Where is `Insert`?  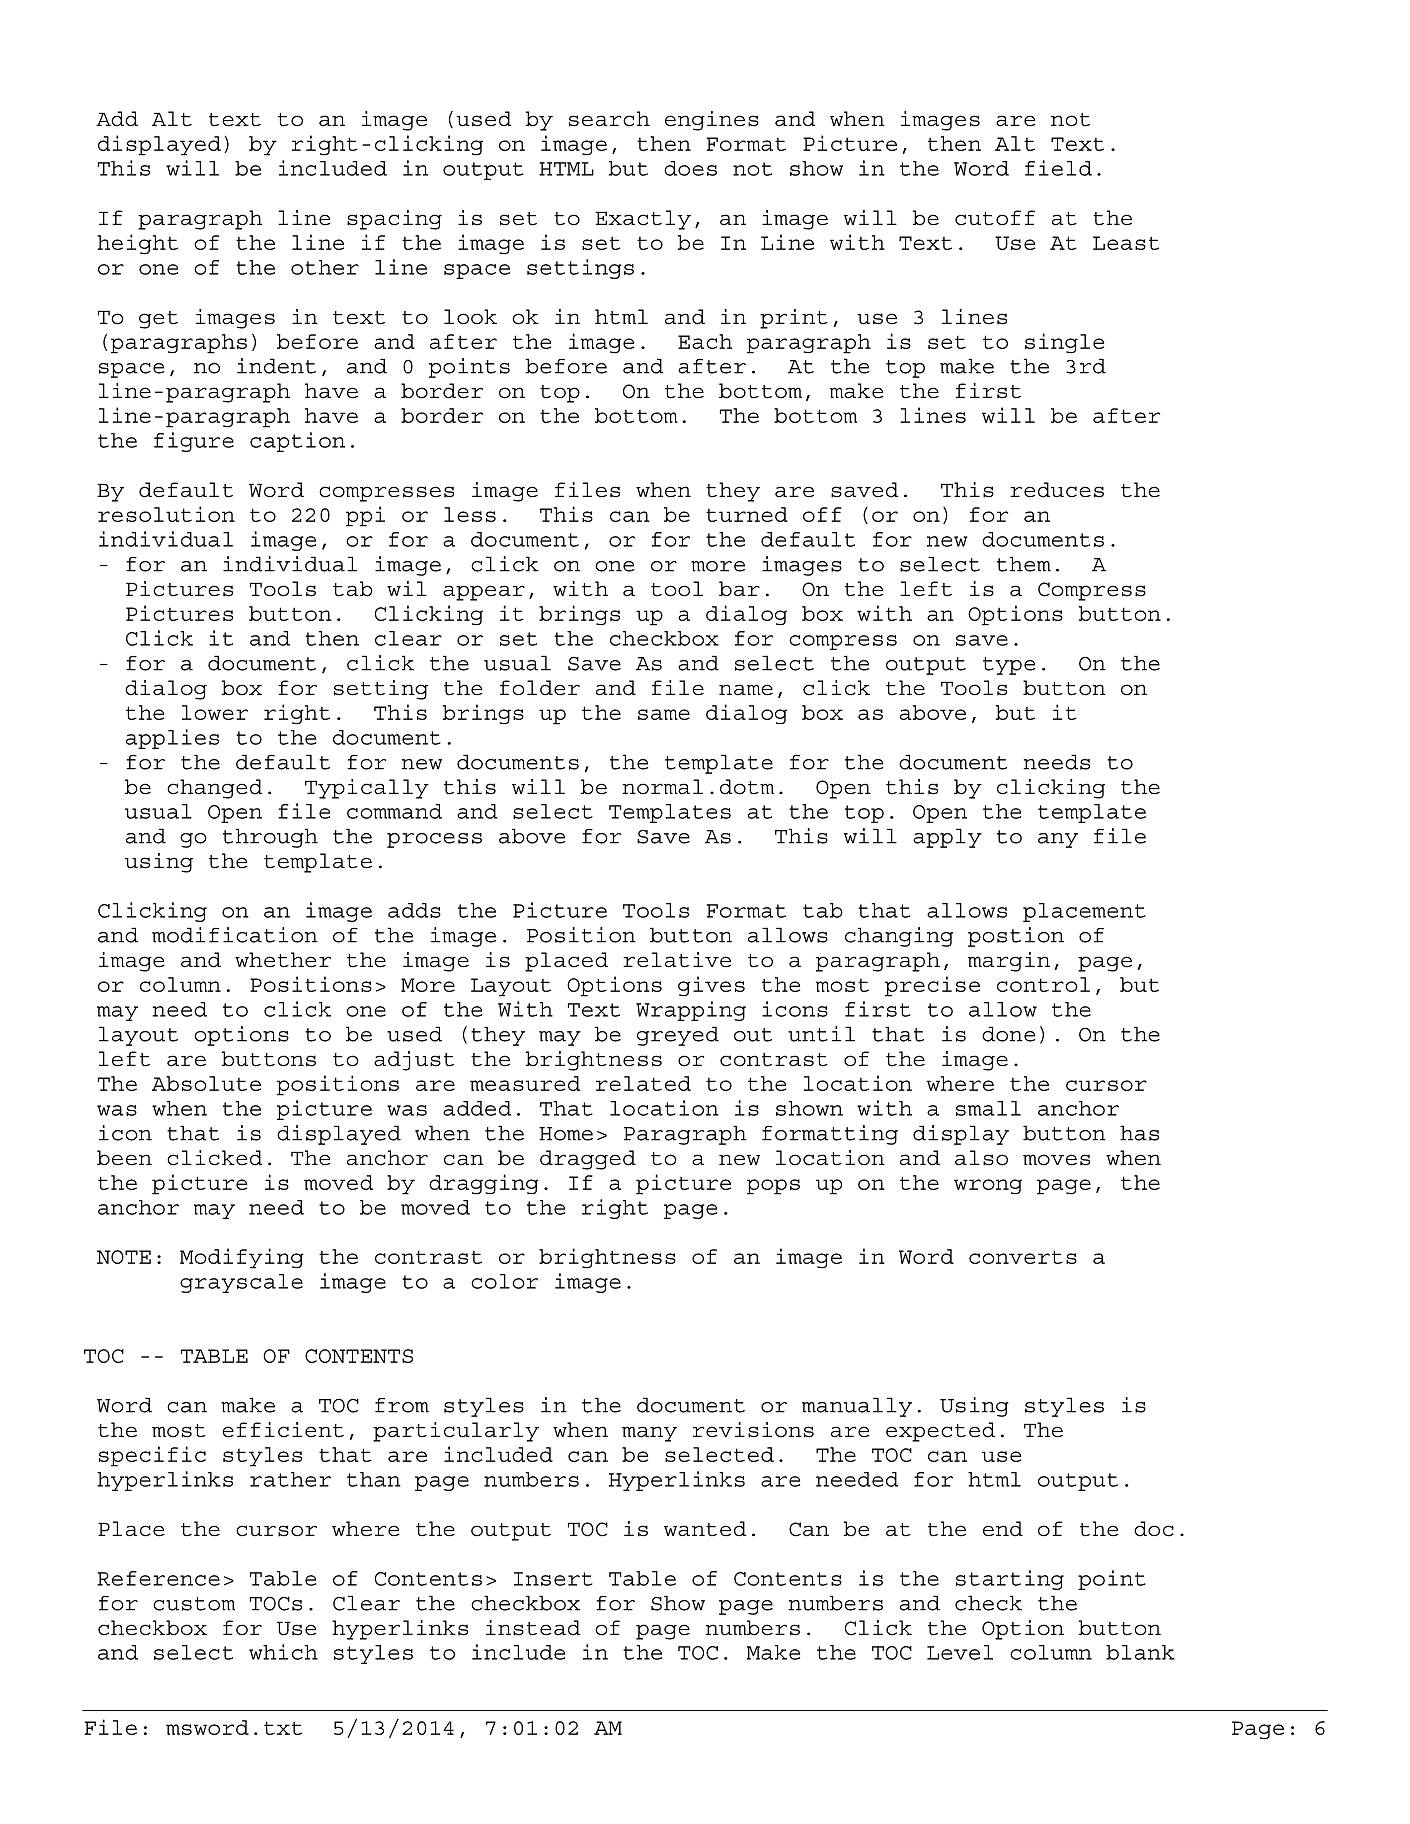
Insert is located at coordinates (553, 1579).
